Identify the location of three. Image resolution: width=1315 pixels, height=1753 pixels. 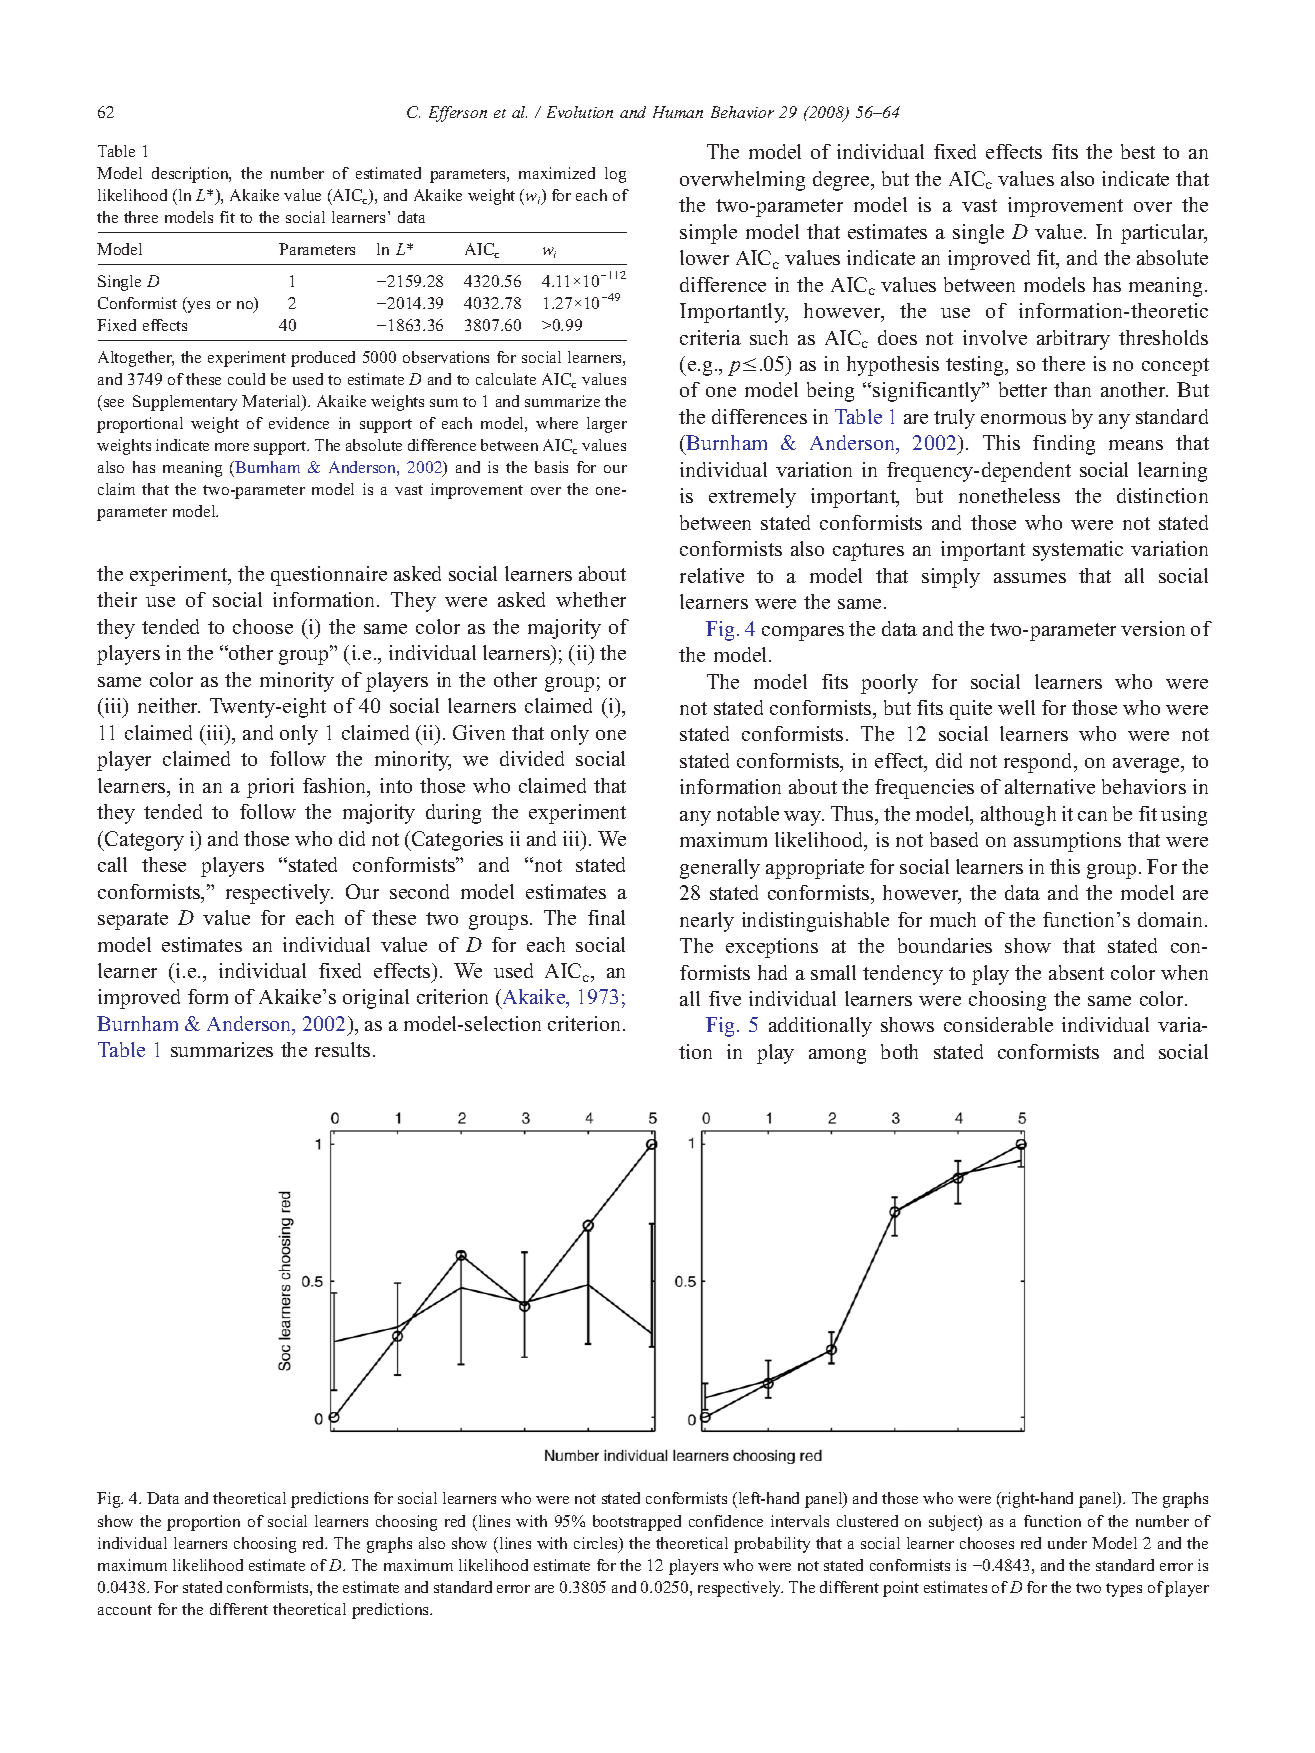
(141, 217).
